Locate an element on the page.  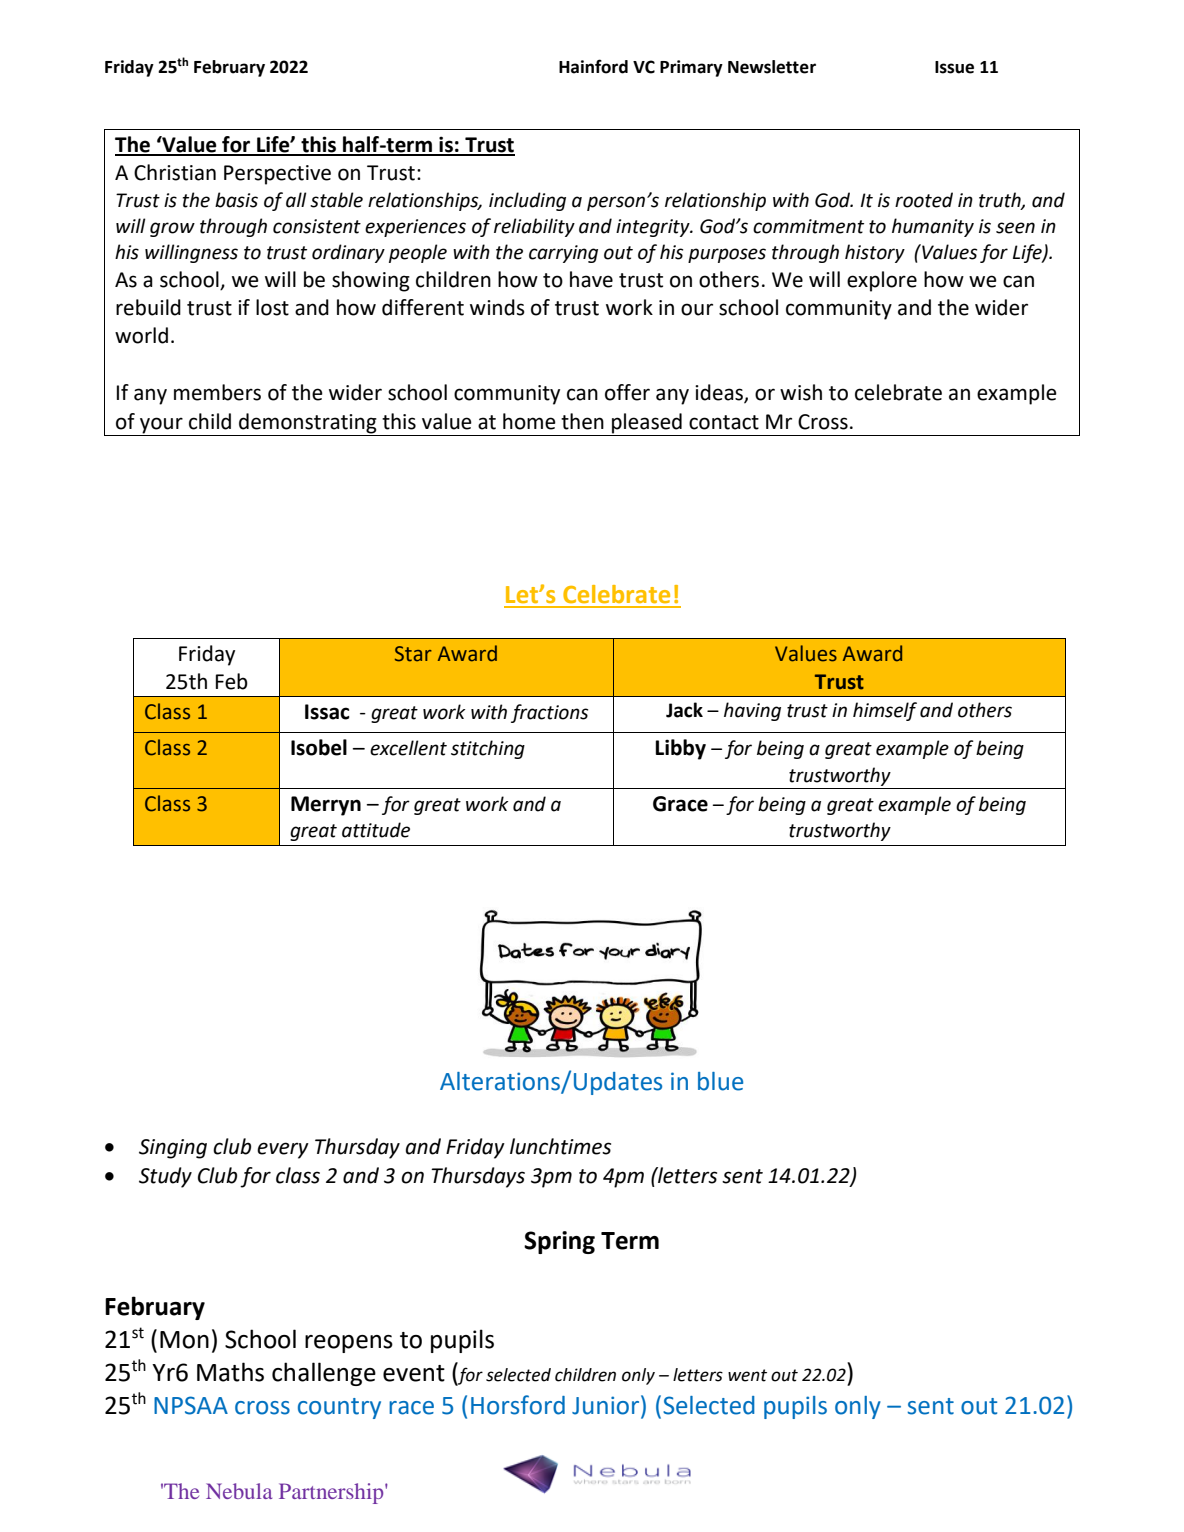
fractions is located at coordinates (549, 713).
